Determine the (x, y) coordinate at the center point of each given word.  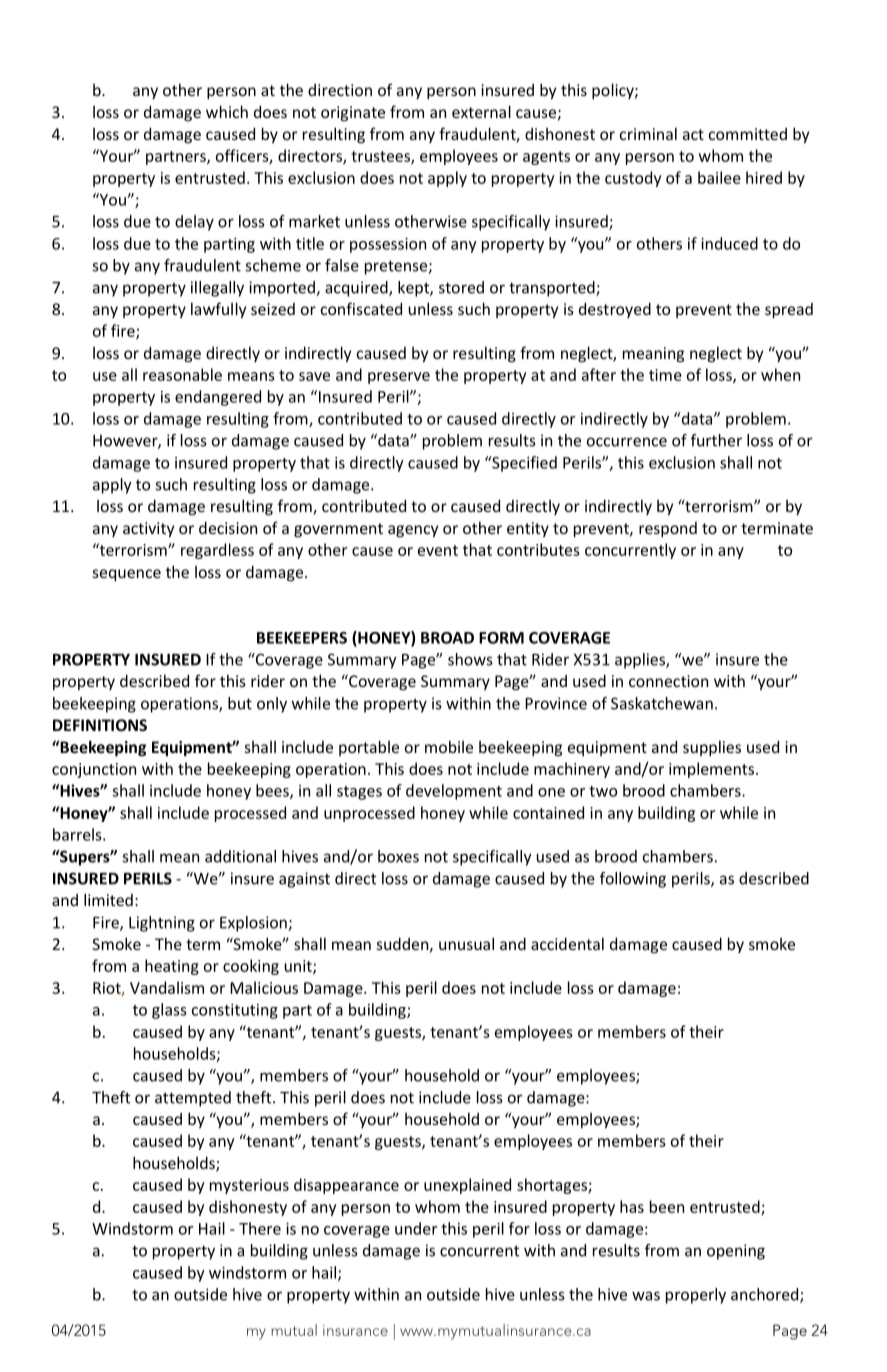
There (260, 1228)
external (481, 111)
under (416, 1228)
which (227, 111)
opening (736, 1252)
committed (748, 134)
